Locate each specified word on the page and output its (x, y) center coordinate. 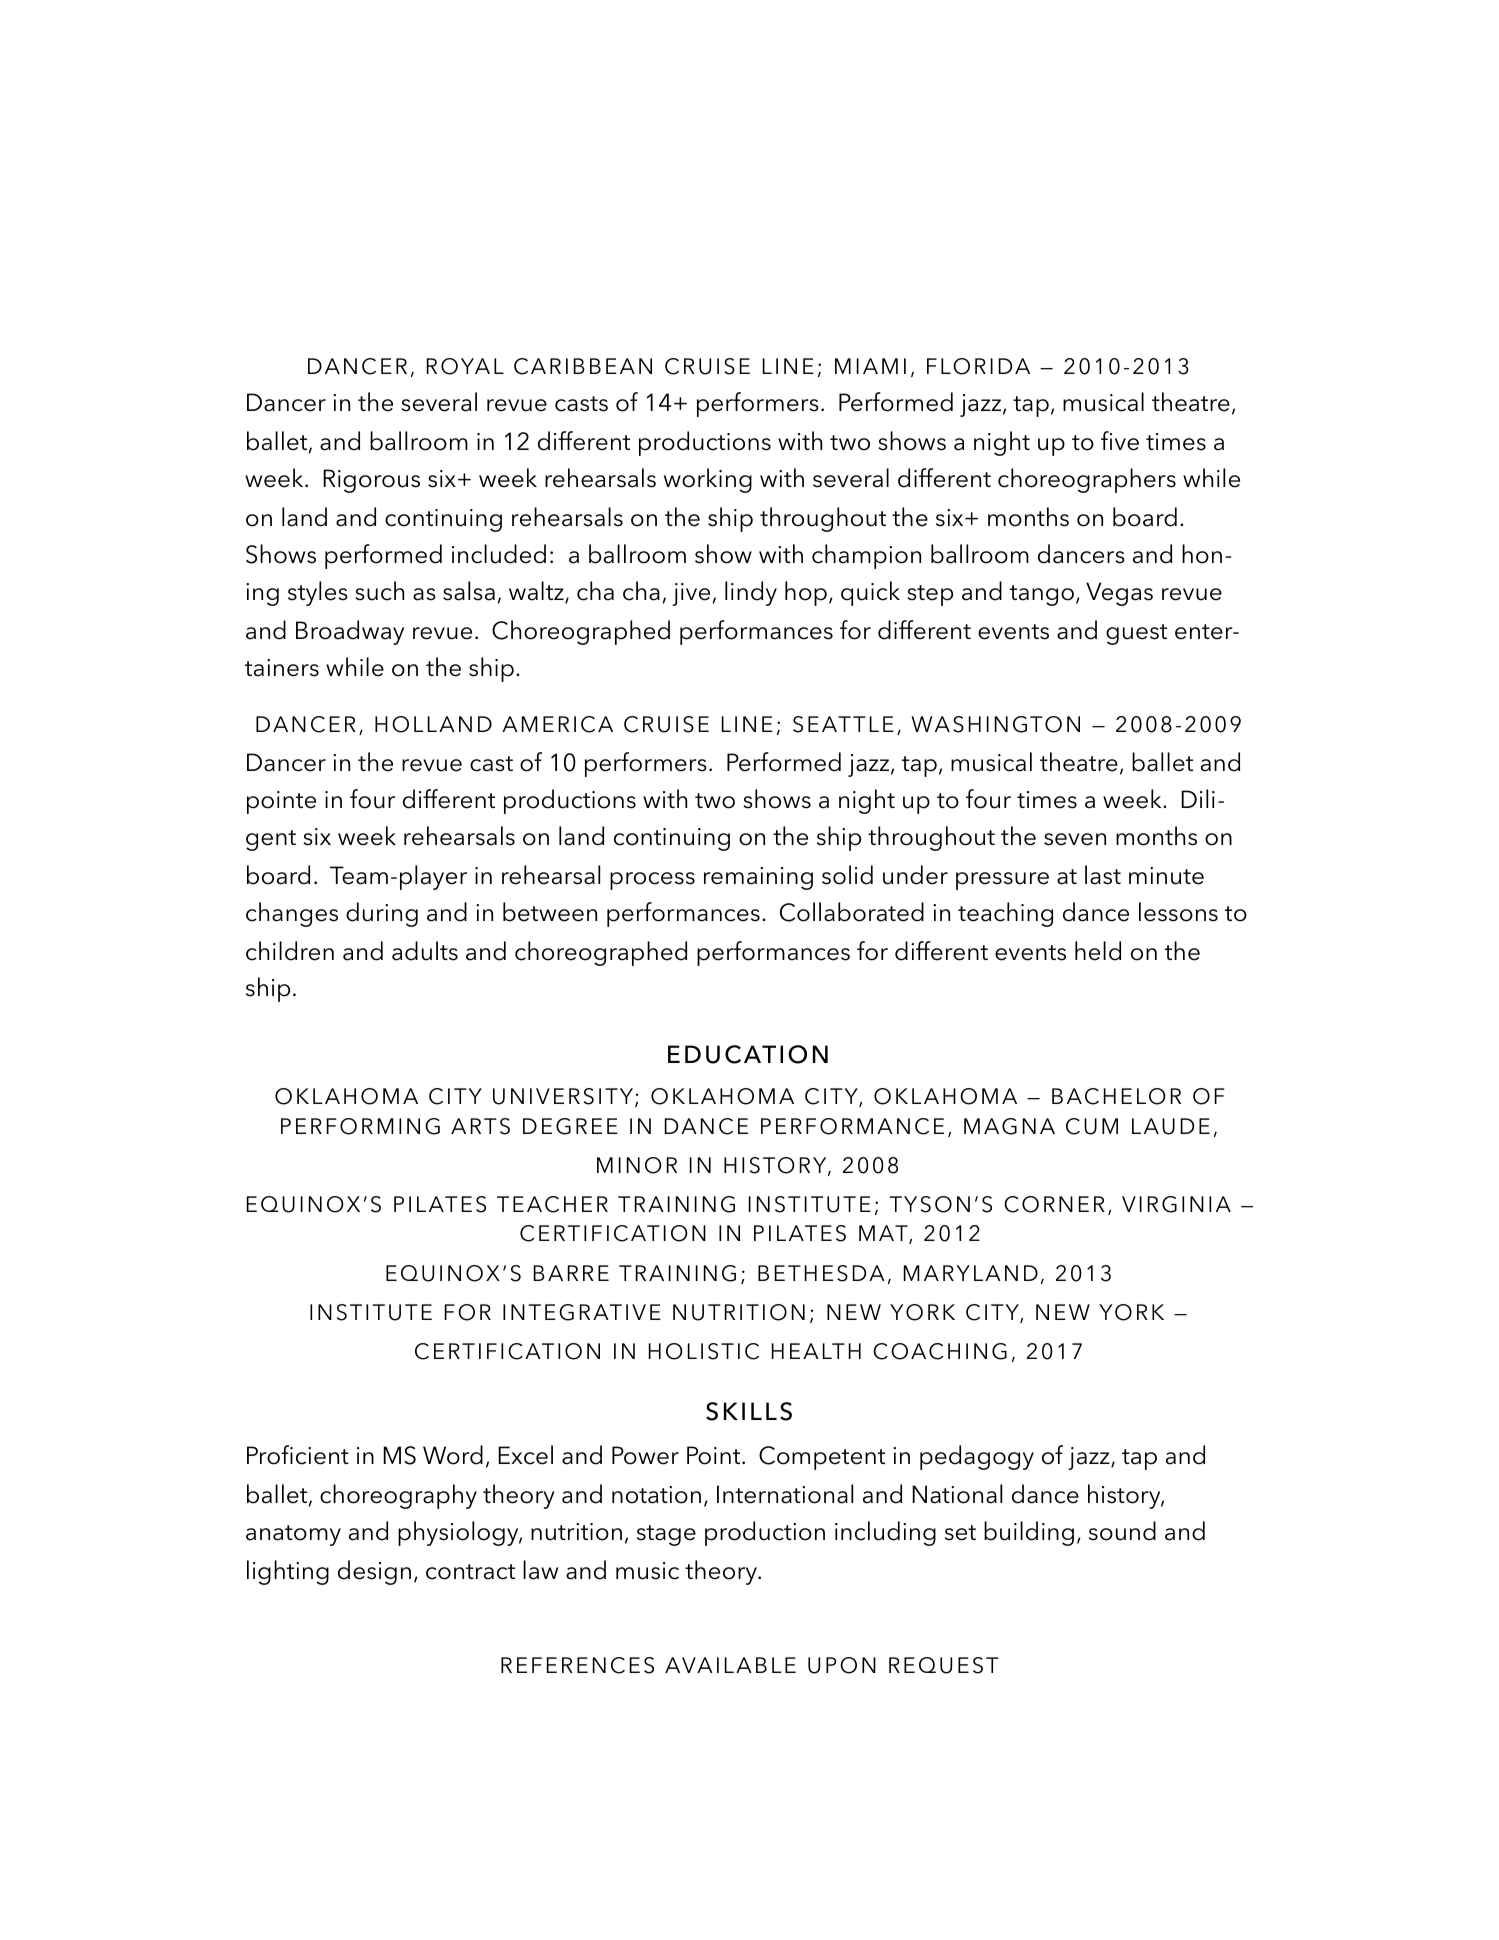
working (708, 480)
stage (666, 1535)
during (382, 914)
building (1029, 1533)
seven (1075, 839)
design (374, 1572)
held (1098, 951)
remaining (758, 878)
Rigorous (371, 481)
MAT (884, 1234)
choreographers (1087, 480)
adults (425, 951)
